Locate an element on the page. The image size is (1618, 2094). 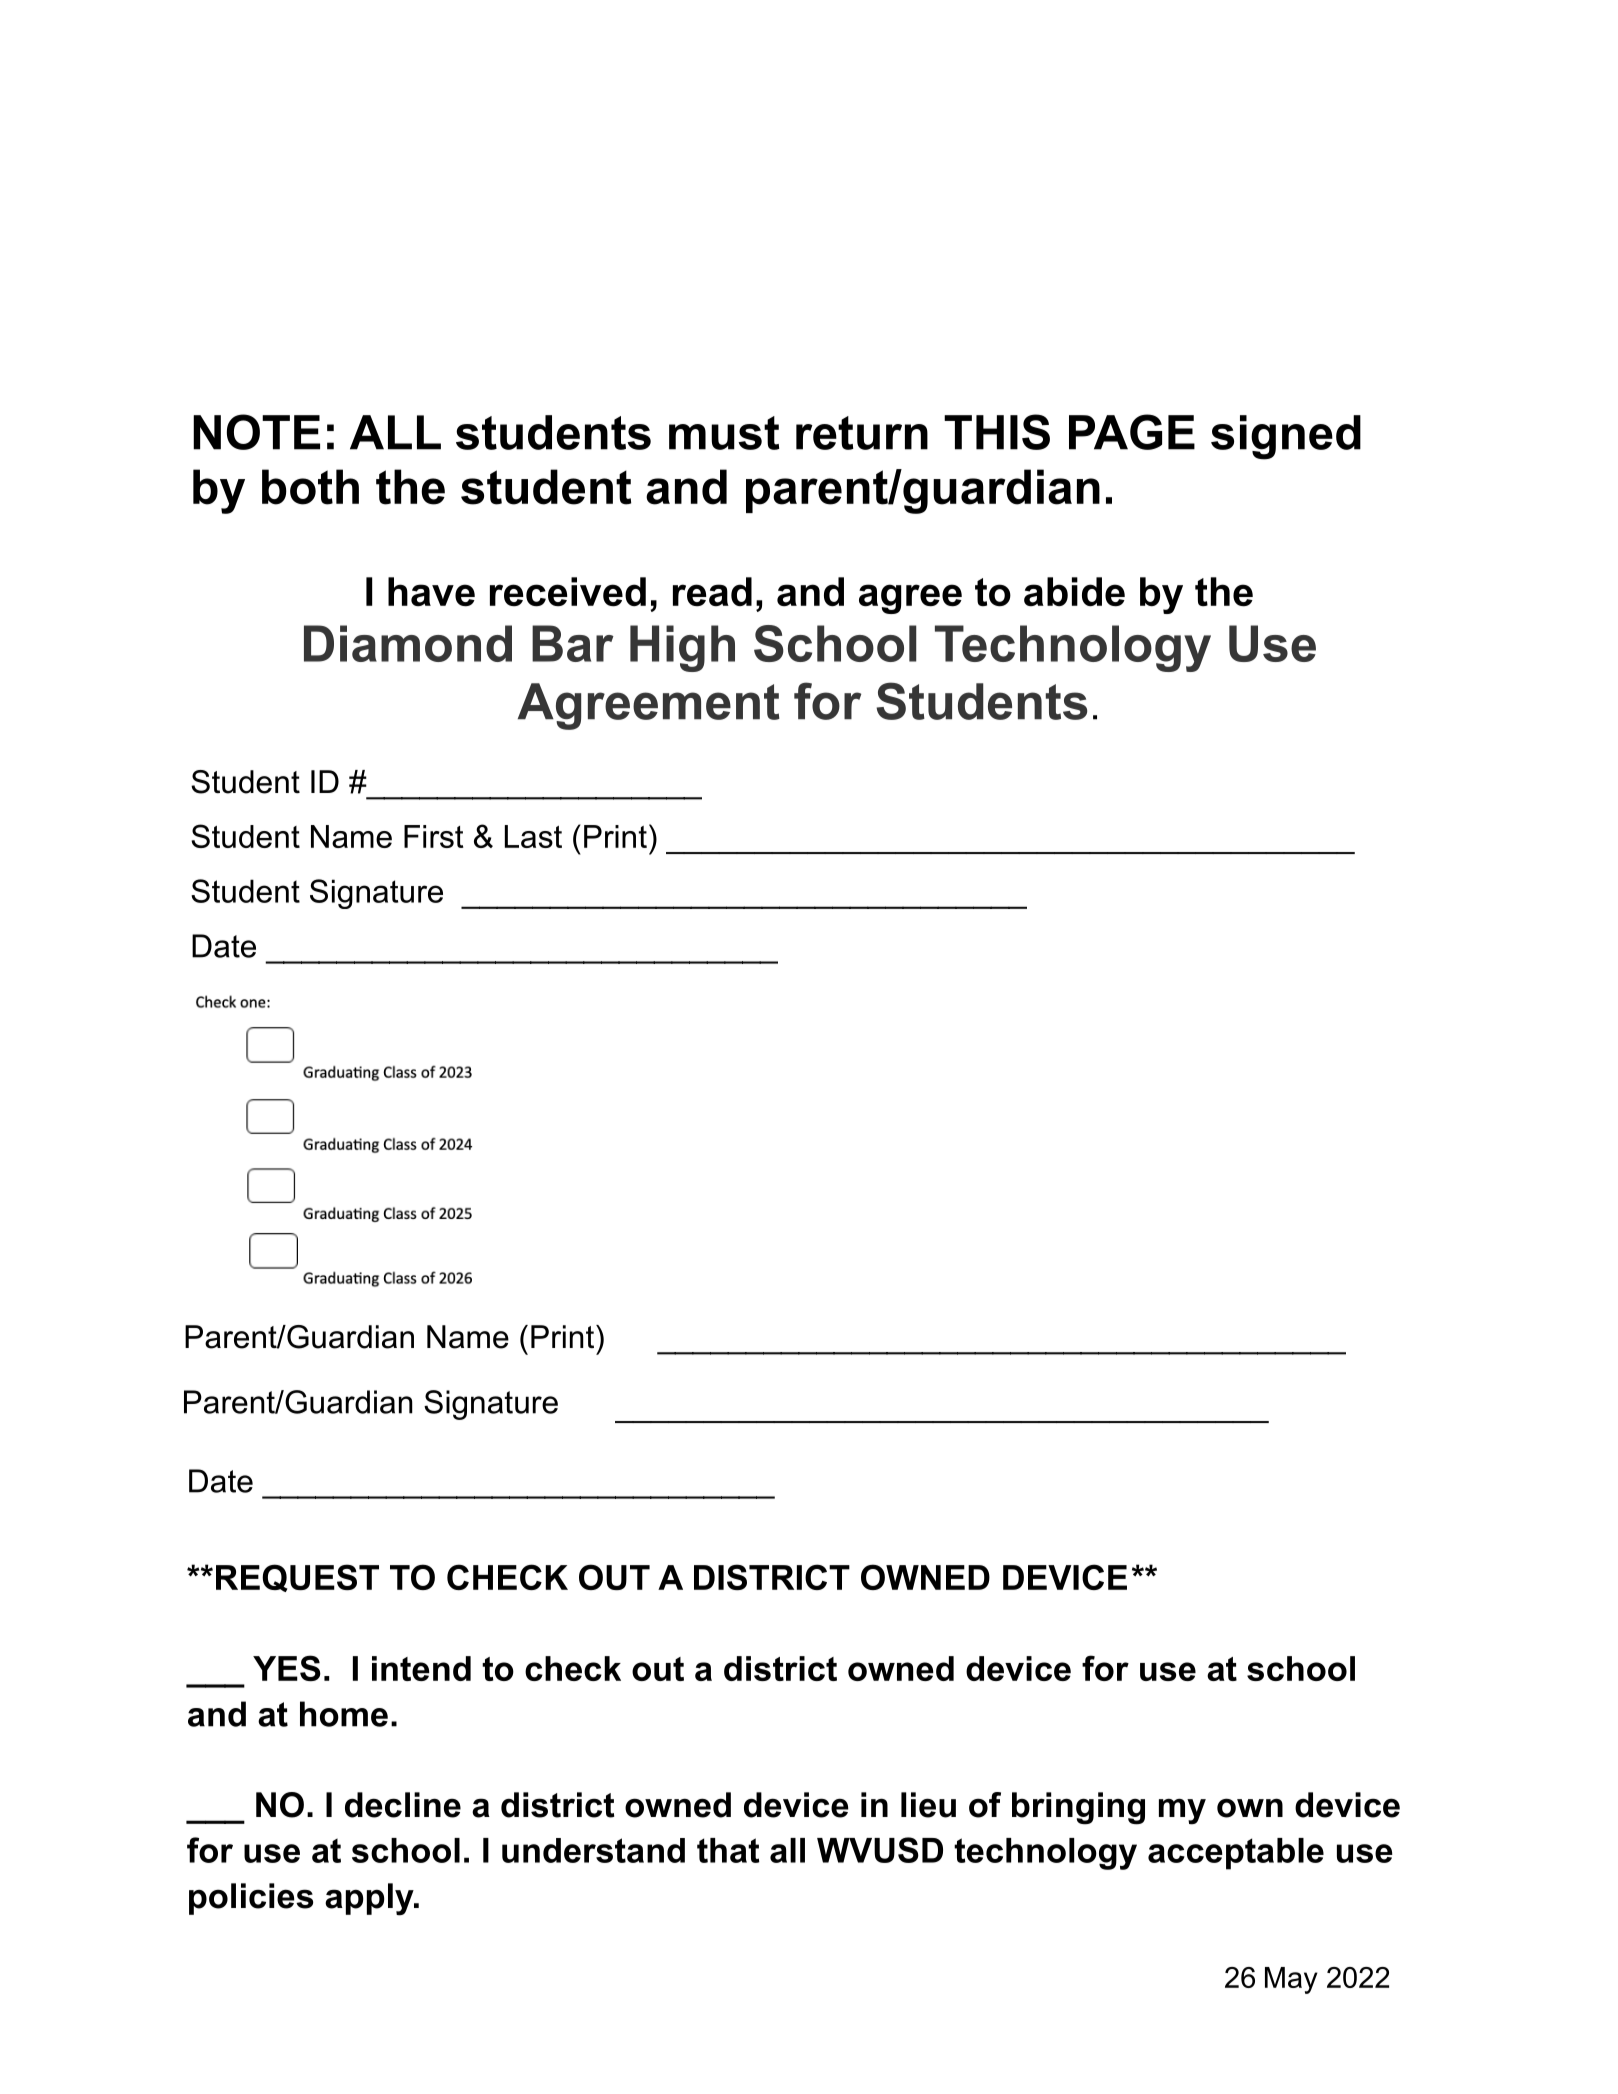
that is located at coordinates (728, 1850).
